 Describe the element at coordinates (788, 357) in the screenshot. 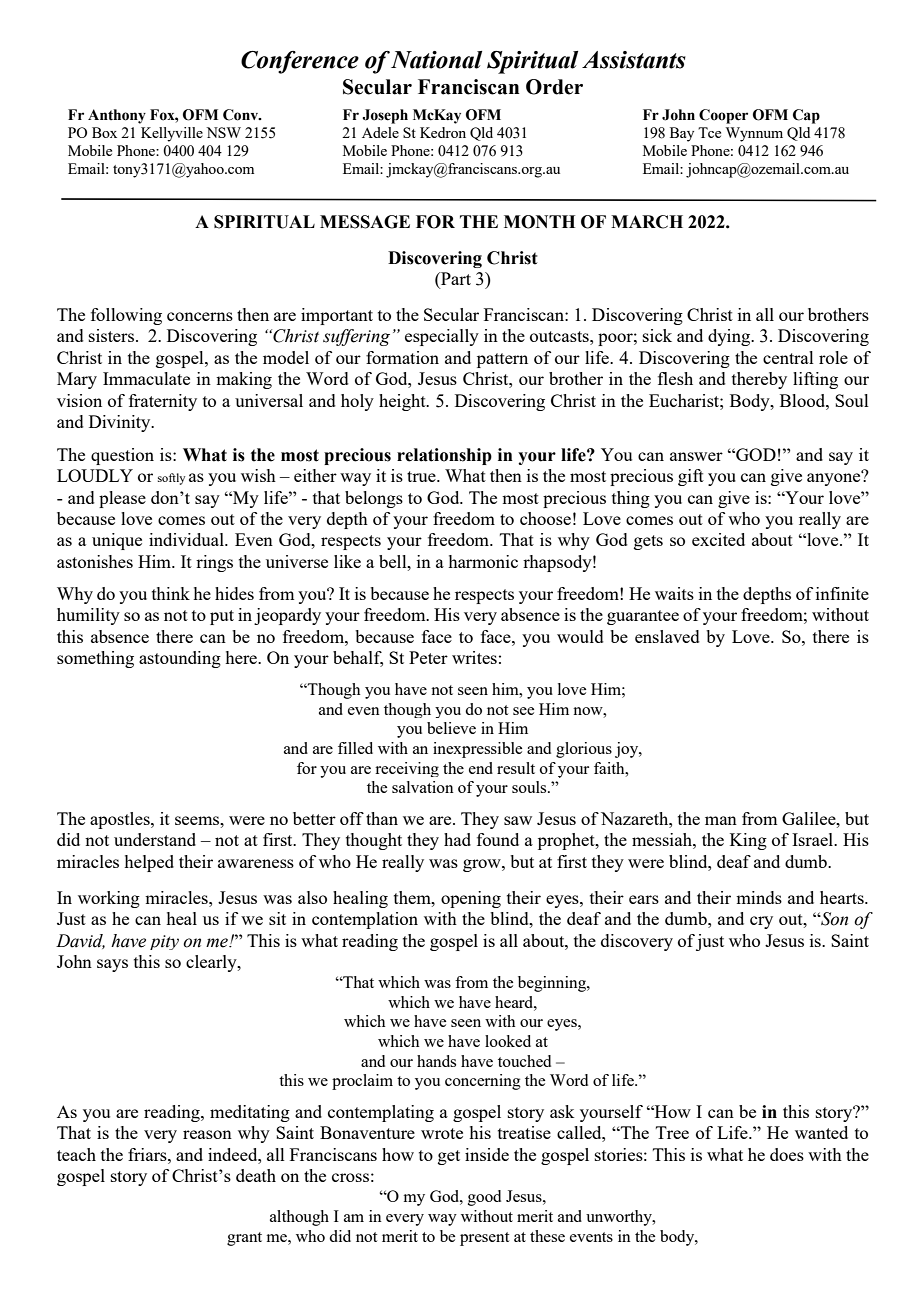

I see `central` at that location.
